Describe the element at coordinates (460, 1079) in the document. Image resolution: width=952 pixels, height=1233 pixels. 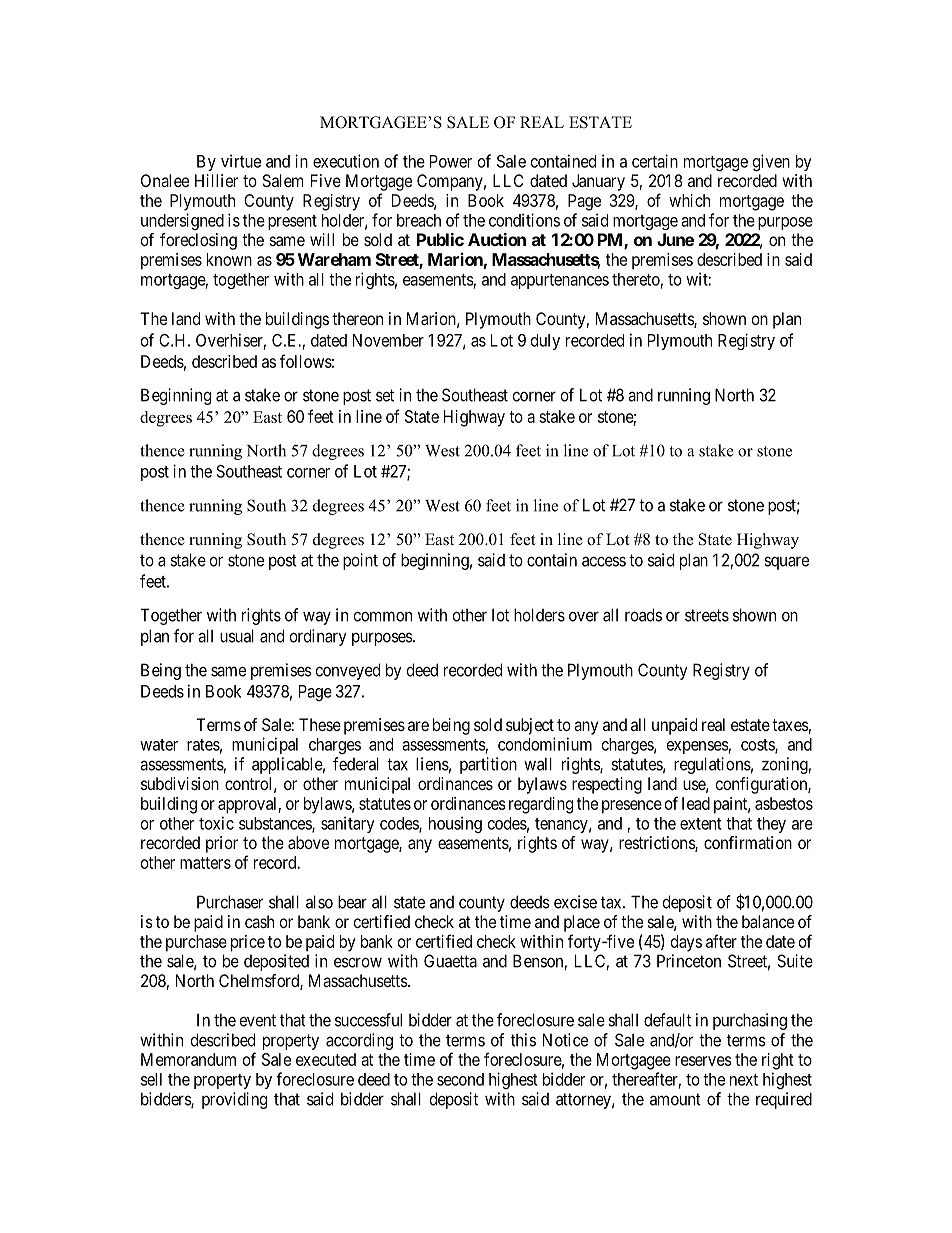
I see `second` at that location.
